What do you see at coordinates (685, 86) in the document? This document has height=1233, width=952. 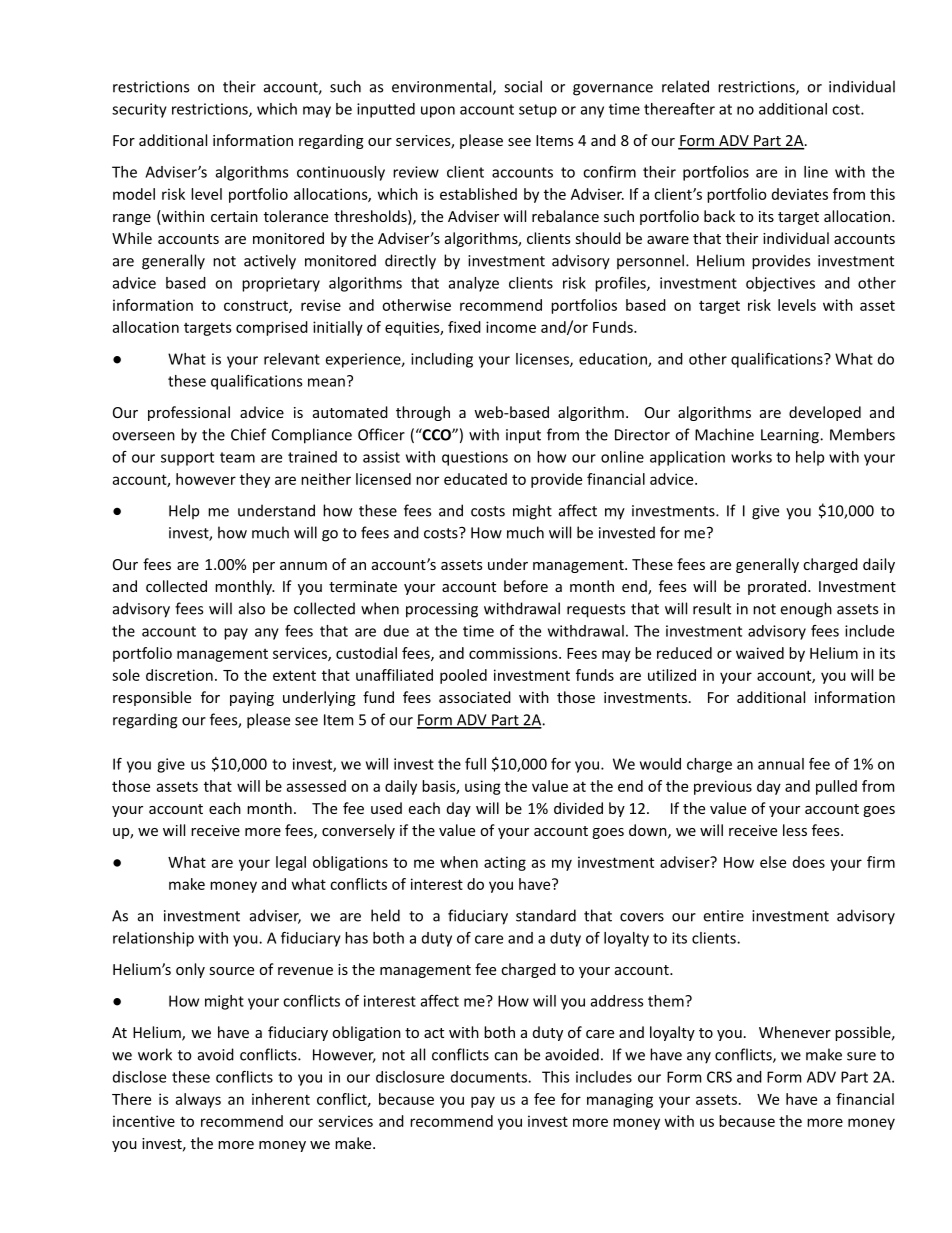 I see `related` at bounding box center [685, 86].
